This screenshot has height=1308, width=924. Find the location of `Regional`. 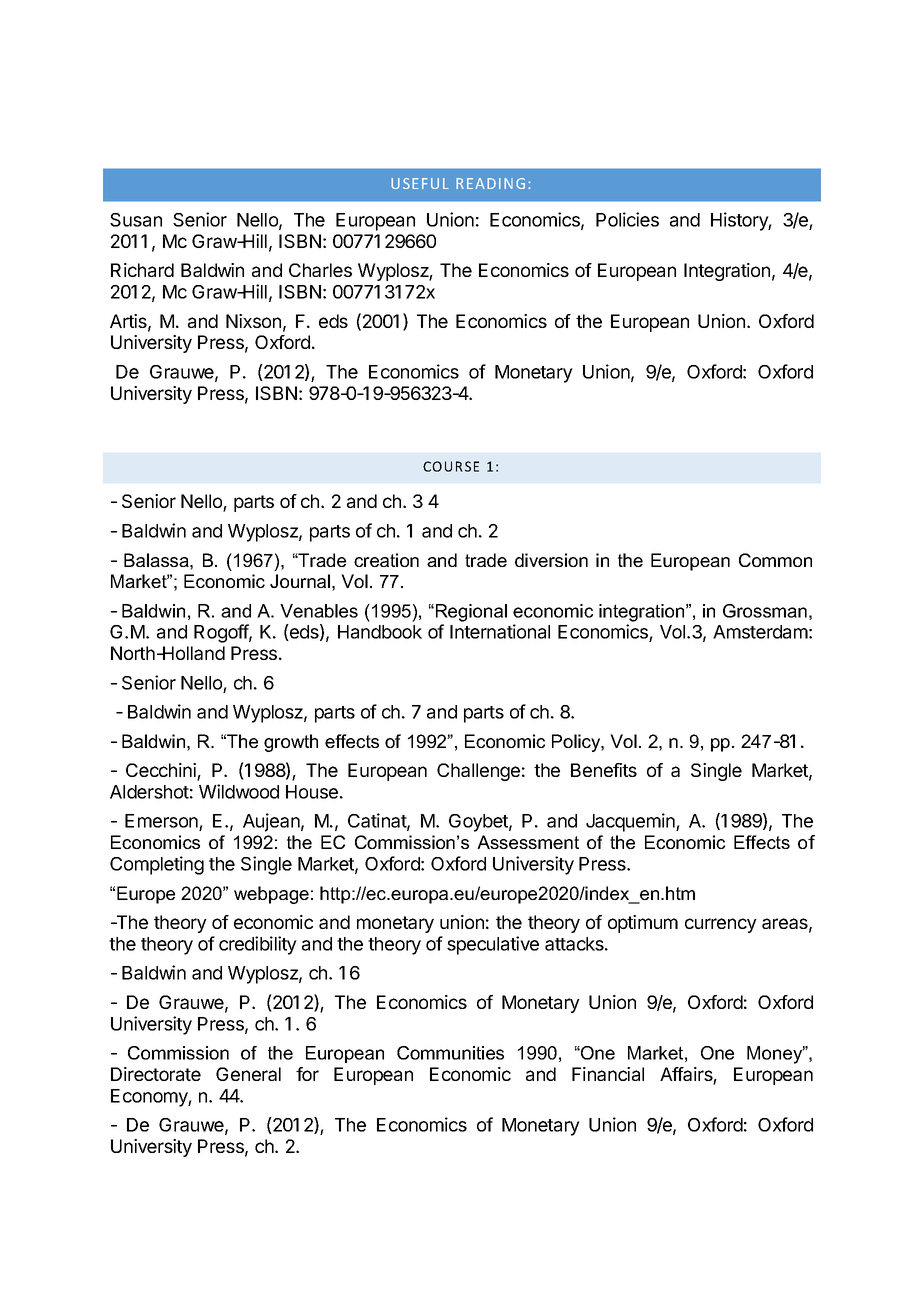

Regional is located at coordinates (471, 613).
